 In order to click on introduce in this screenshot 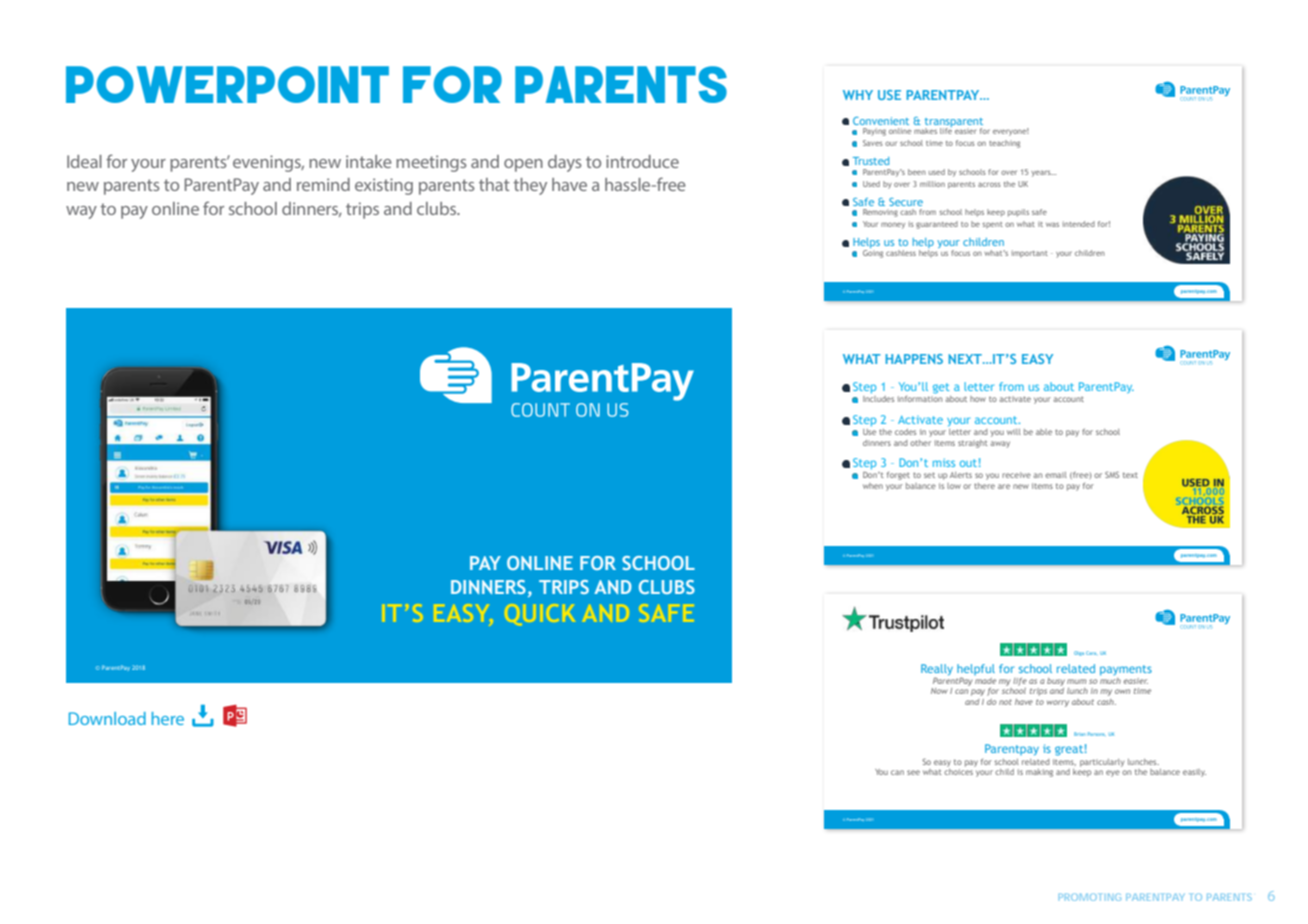, I will do `click(642, 161)`.
